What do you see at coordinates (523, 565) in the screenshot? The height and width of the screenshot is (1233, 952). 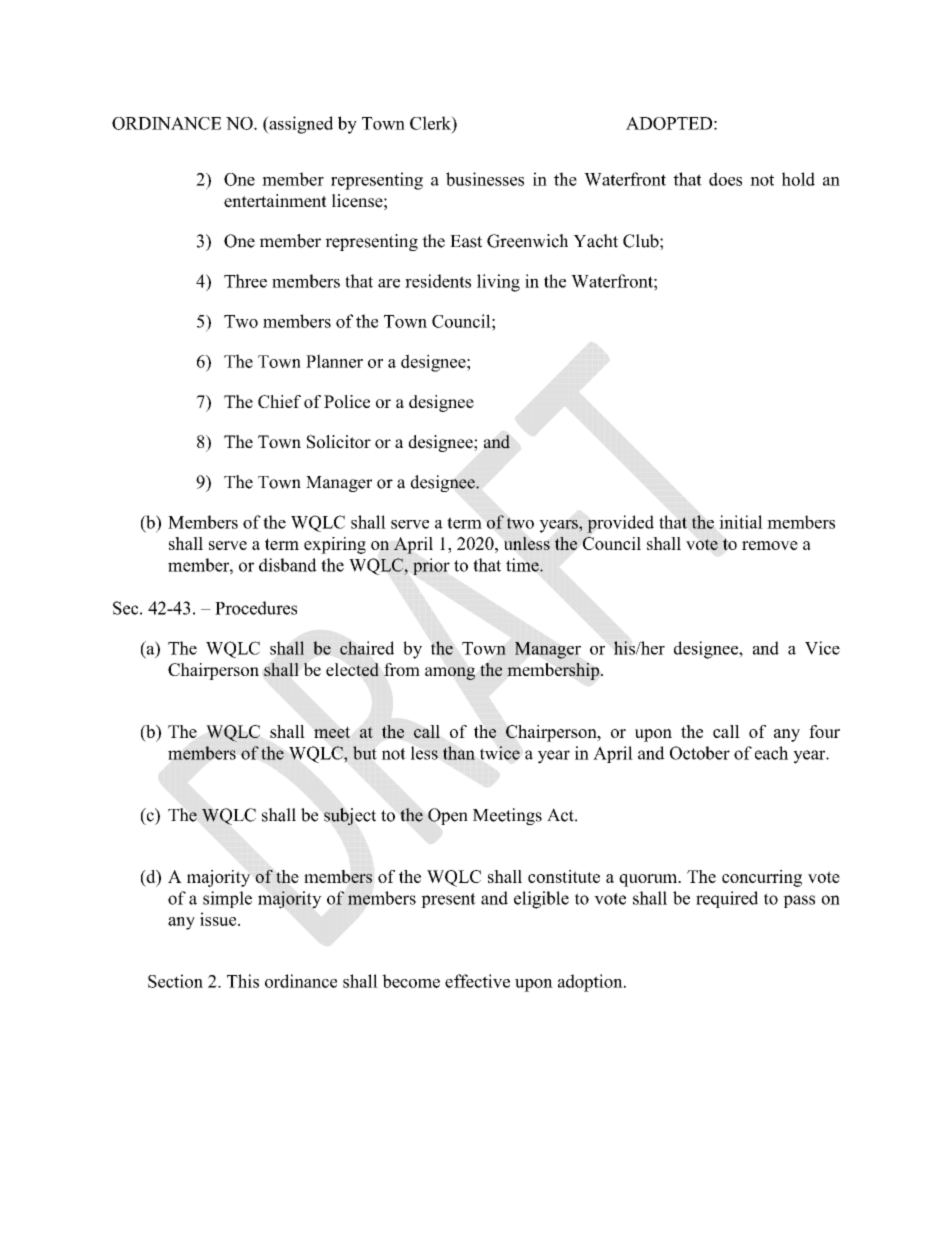 I see `time` at bounding box center [523, 565].
